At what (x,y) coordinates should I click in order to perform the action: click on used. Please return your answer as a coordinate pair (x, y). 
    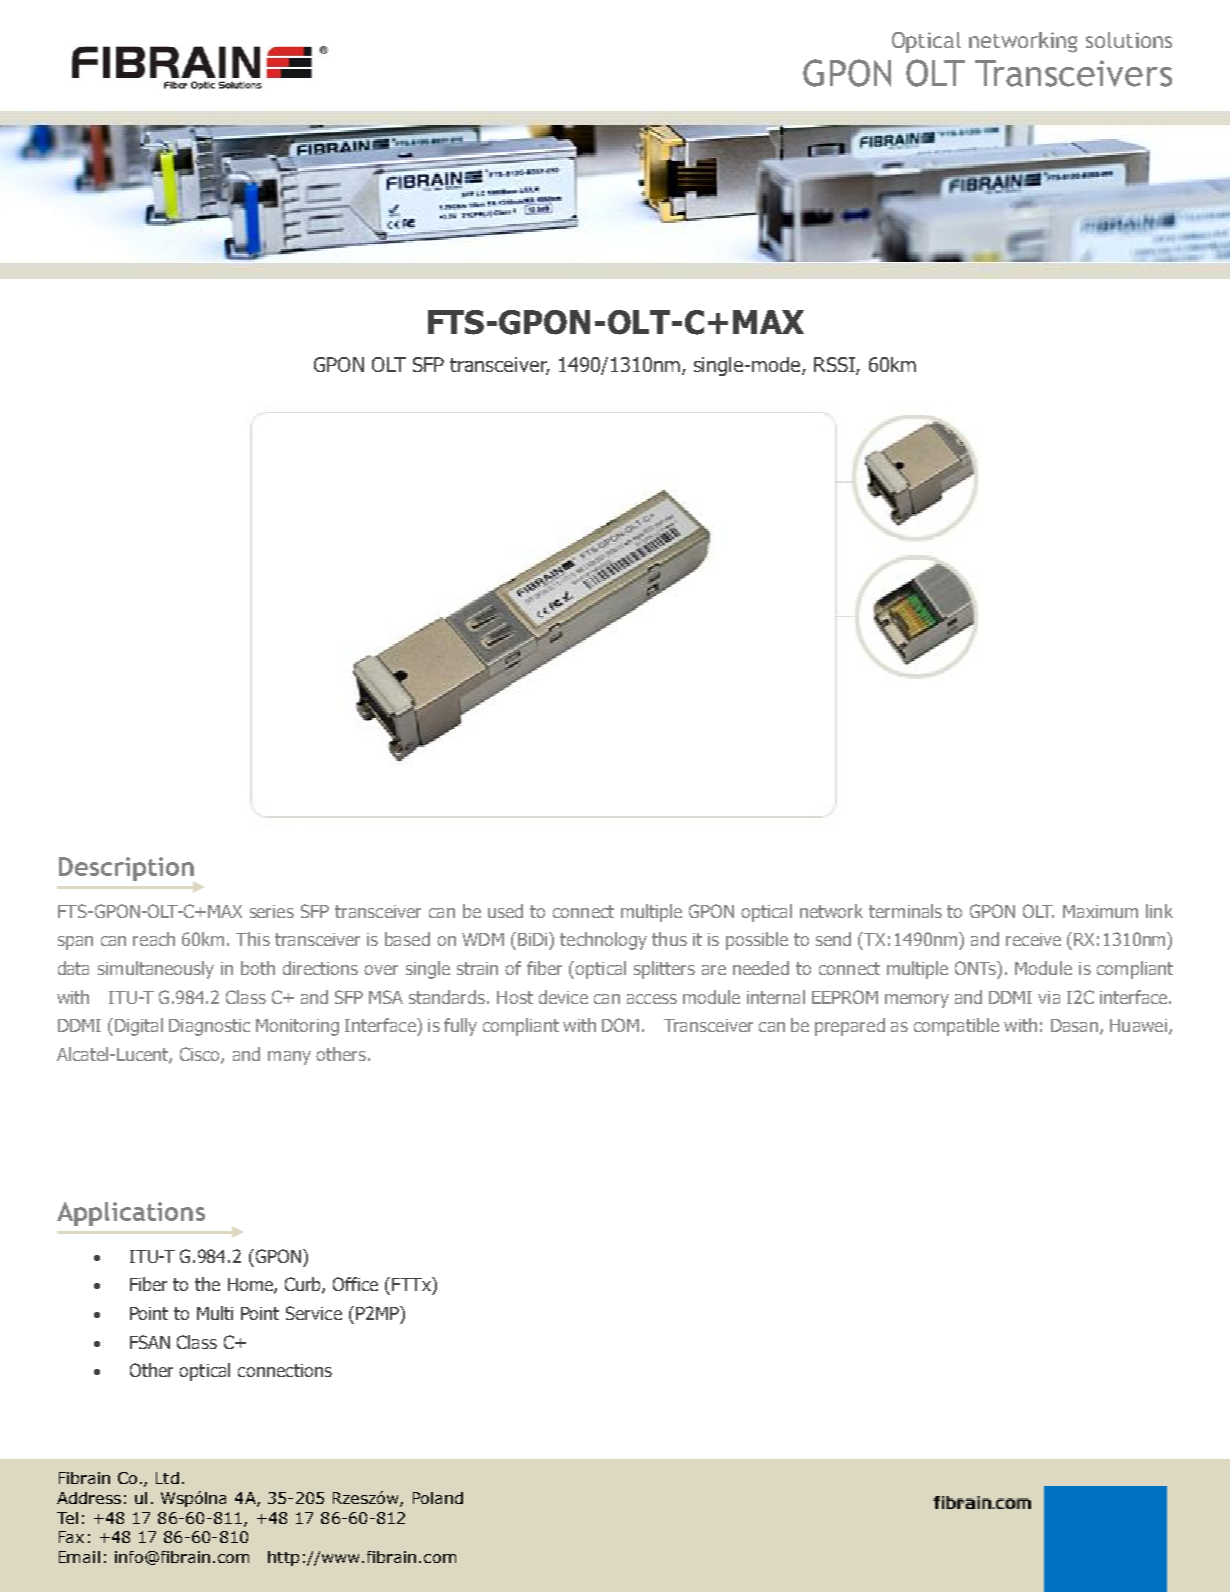
    Looking at the image, I should click on (505, 911).
